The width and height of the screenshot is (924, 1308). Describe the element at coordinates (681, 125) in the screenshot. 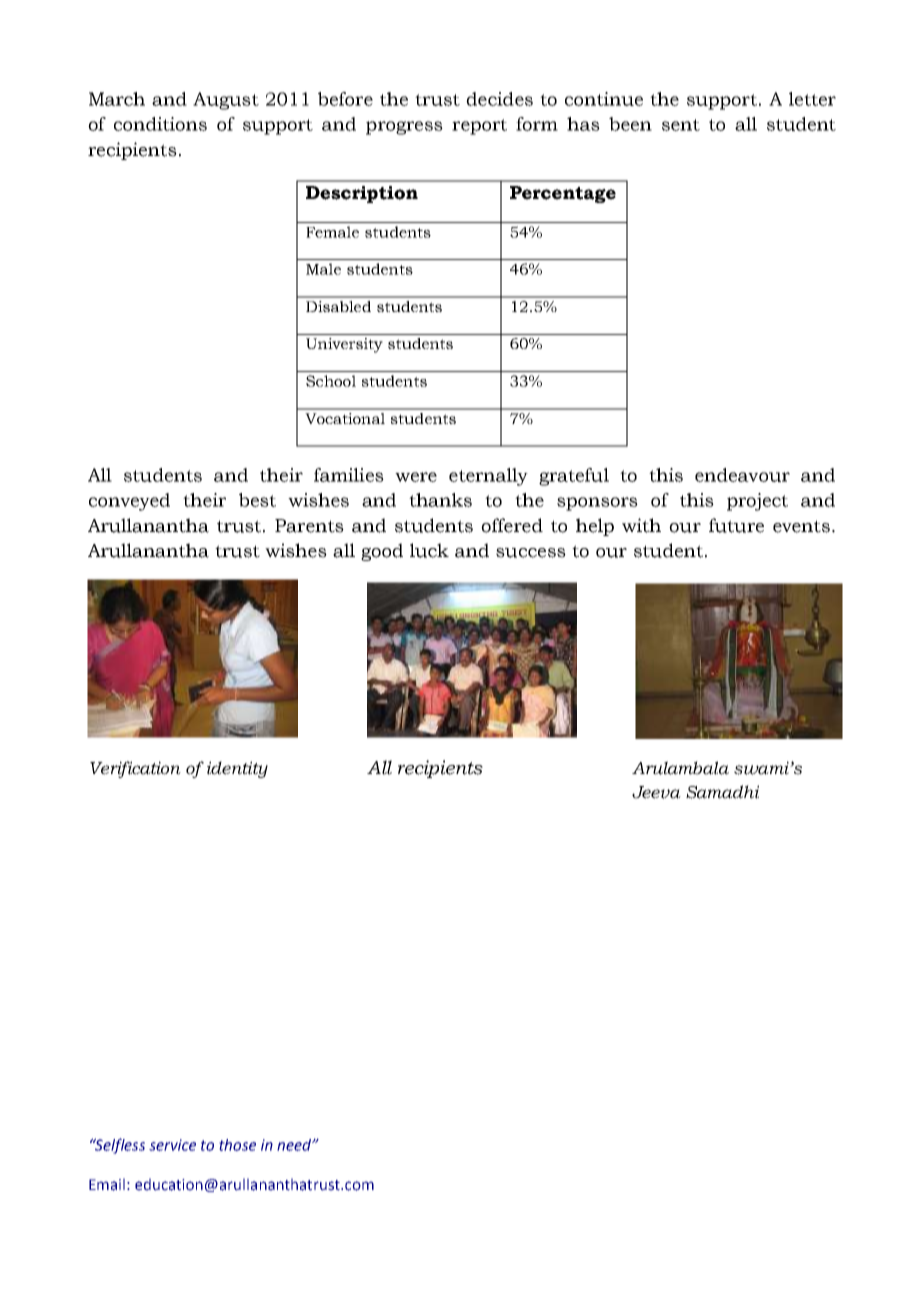

I see `sent` at that location.
